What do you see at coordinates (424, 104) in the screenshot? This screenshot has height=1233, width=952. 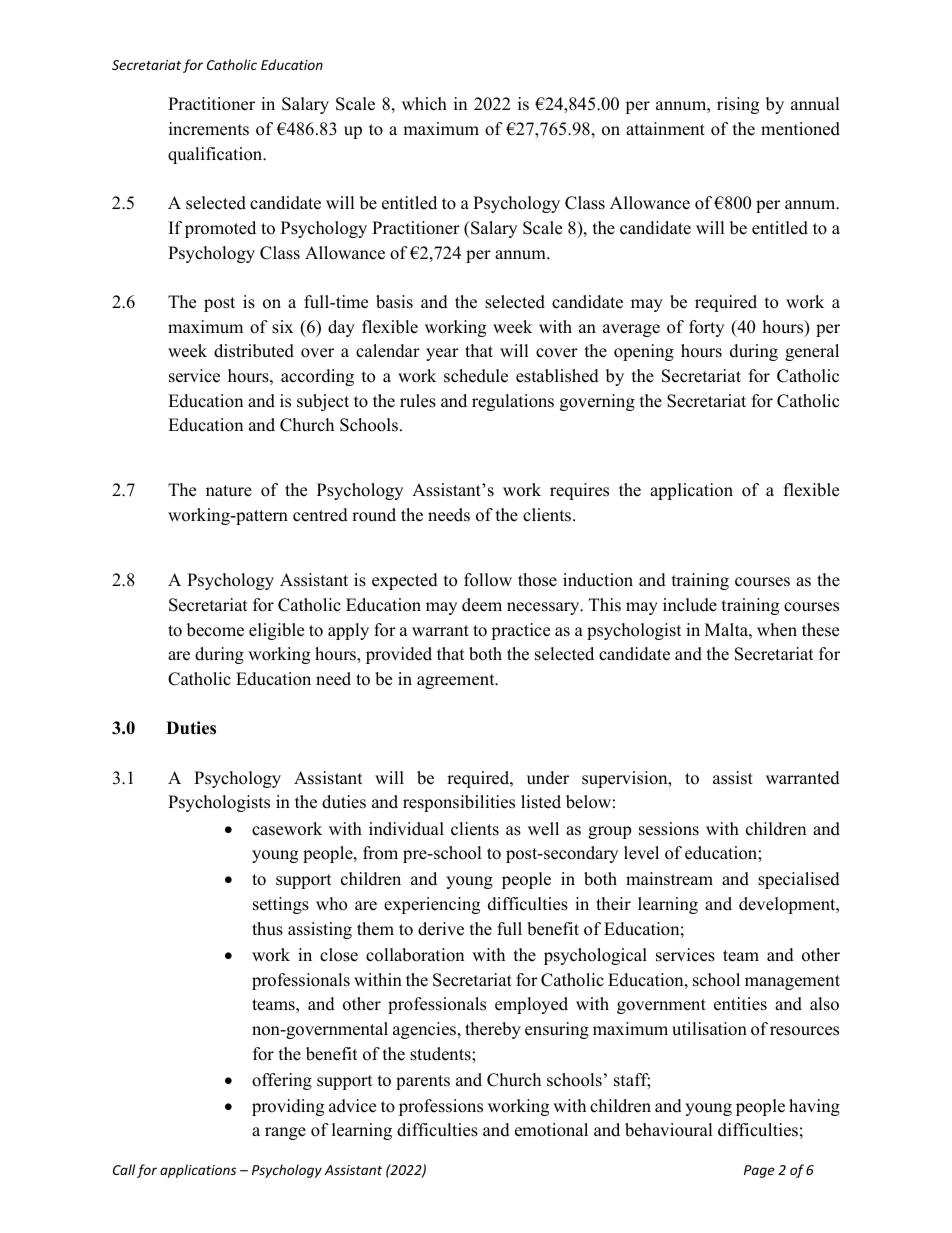 I see `which` at bounding box center [424, 104].
